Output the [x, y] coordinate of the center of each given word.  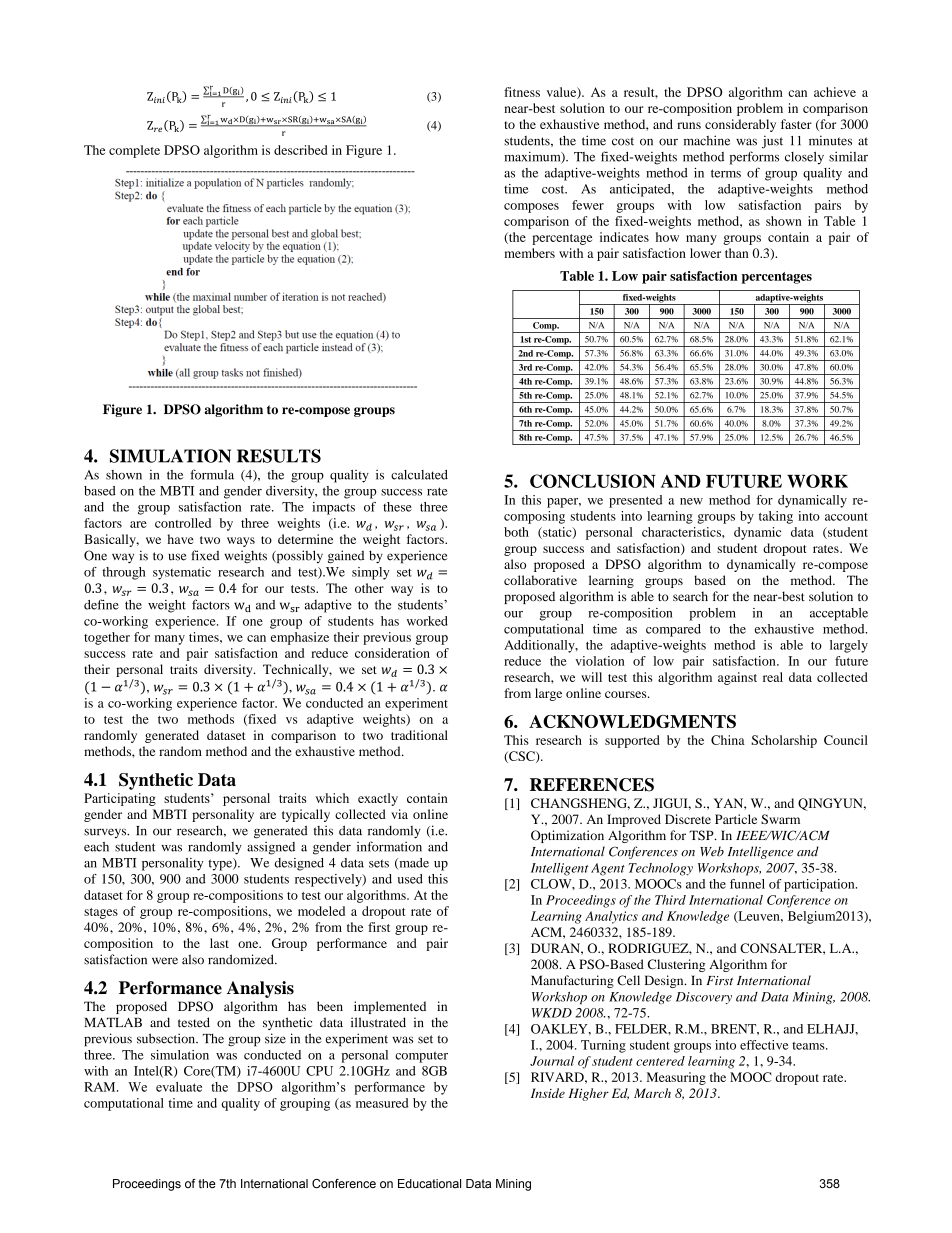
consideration [392, 653]
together [107, 638]
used [410, 879]
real [773, 677]
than [736, 253]
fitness [522, 92]
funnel [747, 884]
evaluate [179, 1087]
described [300, 150]
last [219, 943]
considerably [740, 125]
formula [212, 474]
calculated [419, 475]
